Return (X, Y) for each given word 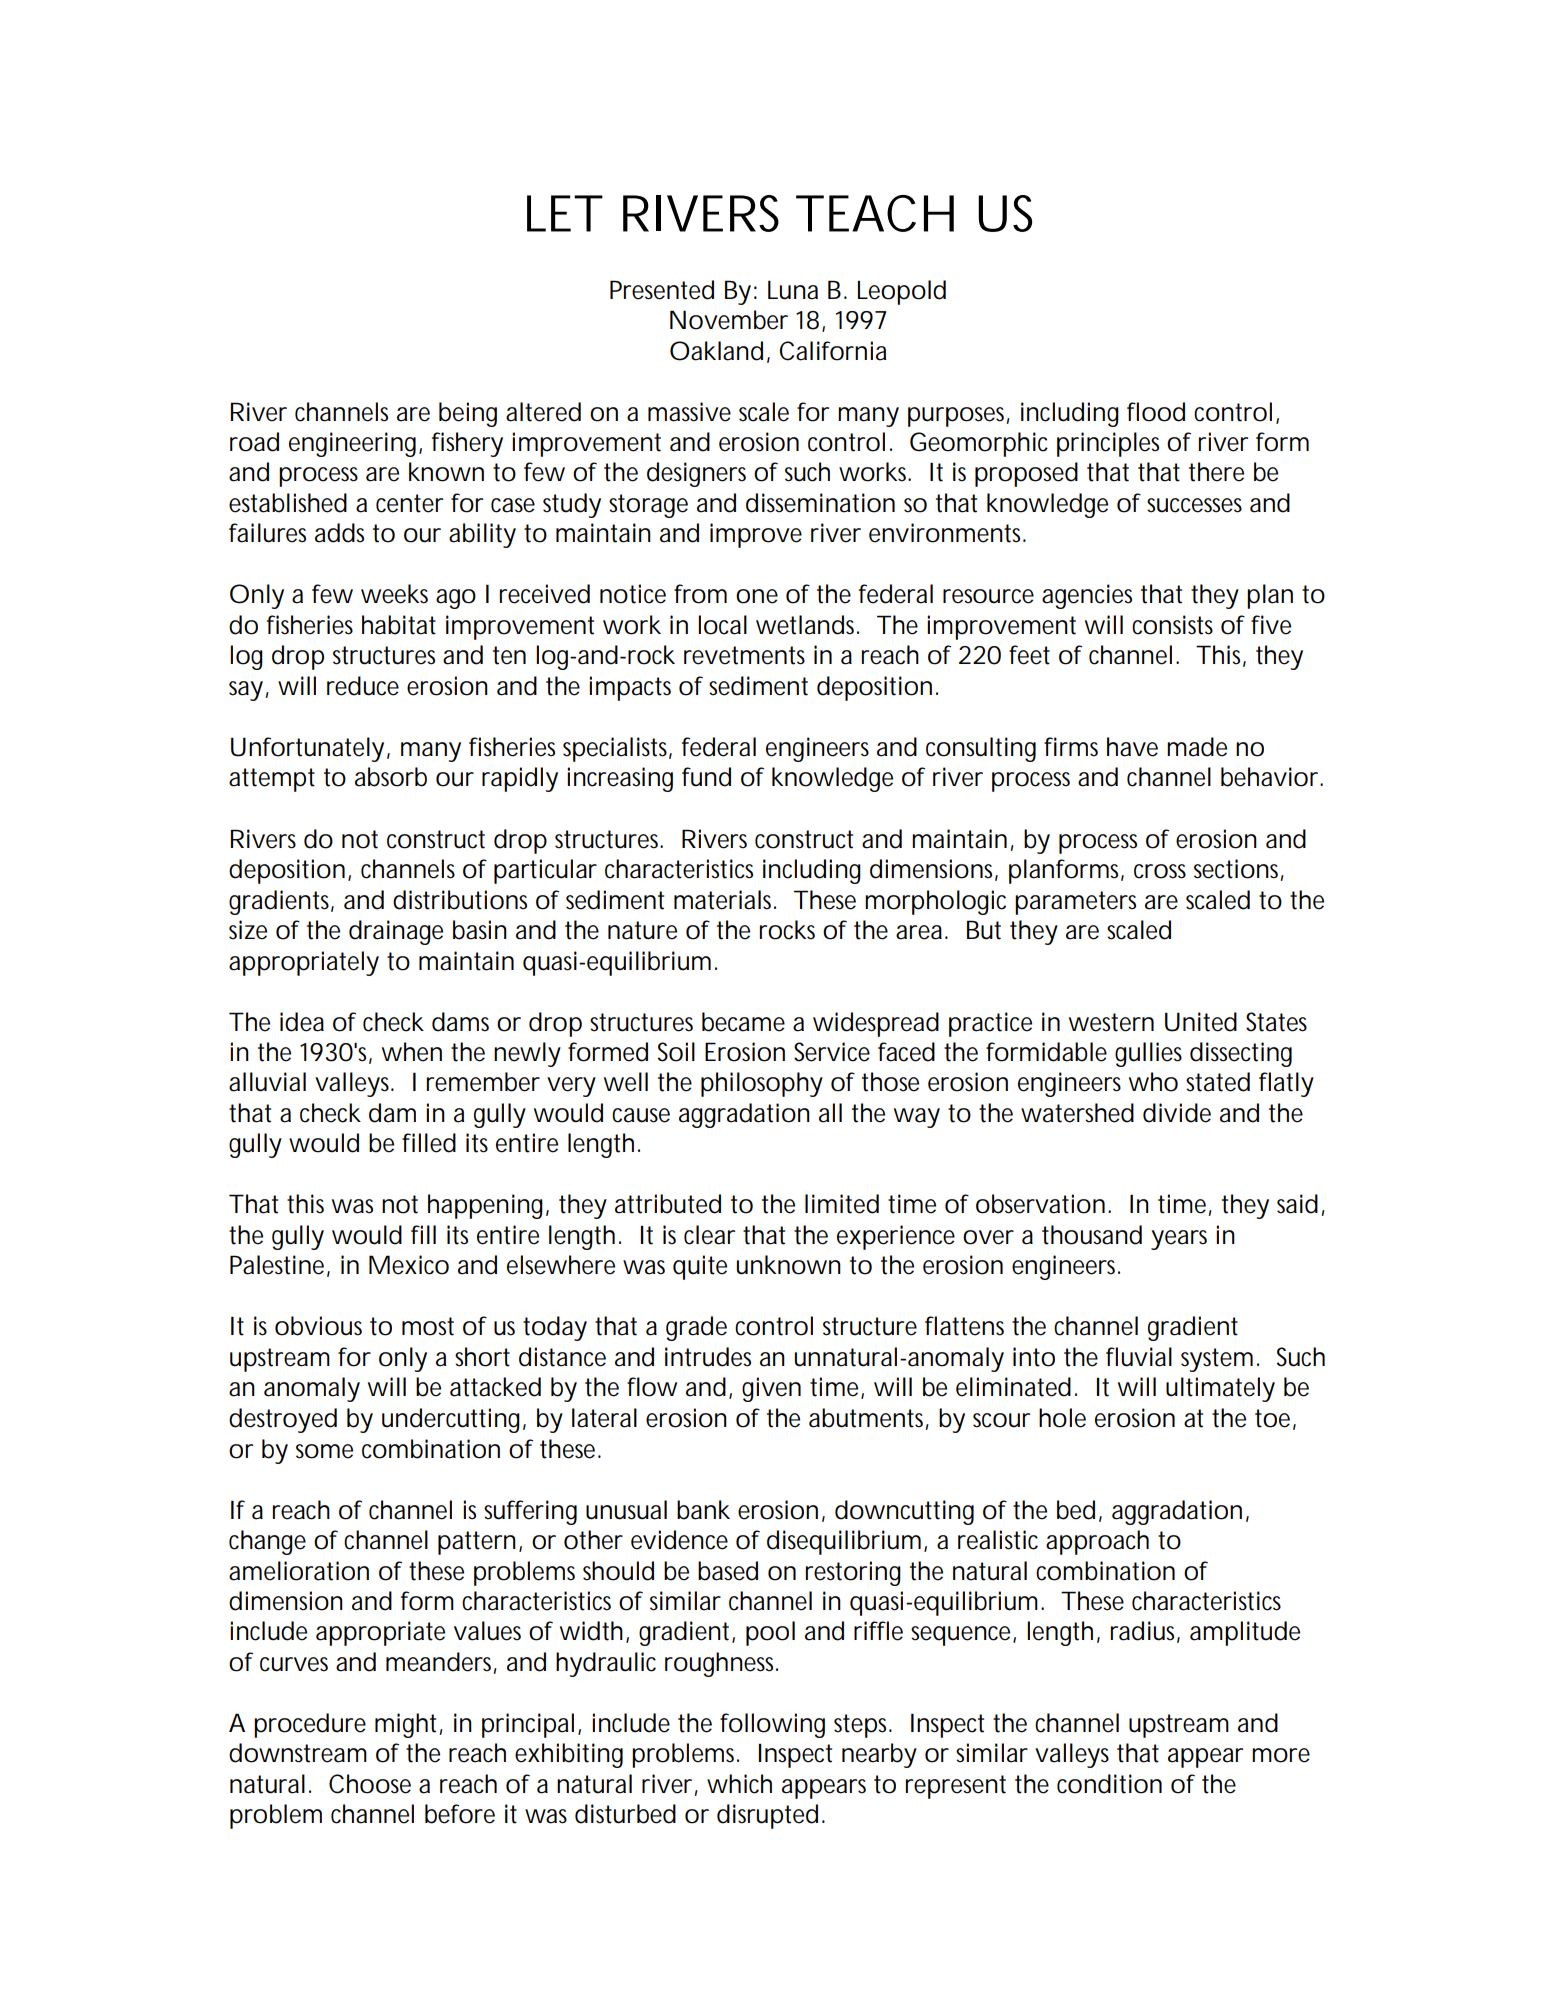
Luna (793, 290)
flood (1156, 412)
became (743, 1022)
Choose (370, 1784)
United (1201, 1022)
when (412, 1052)
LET (563, 213)
